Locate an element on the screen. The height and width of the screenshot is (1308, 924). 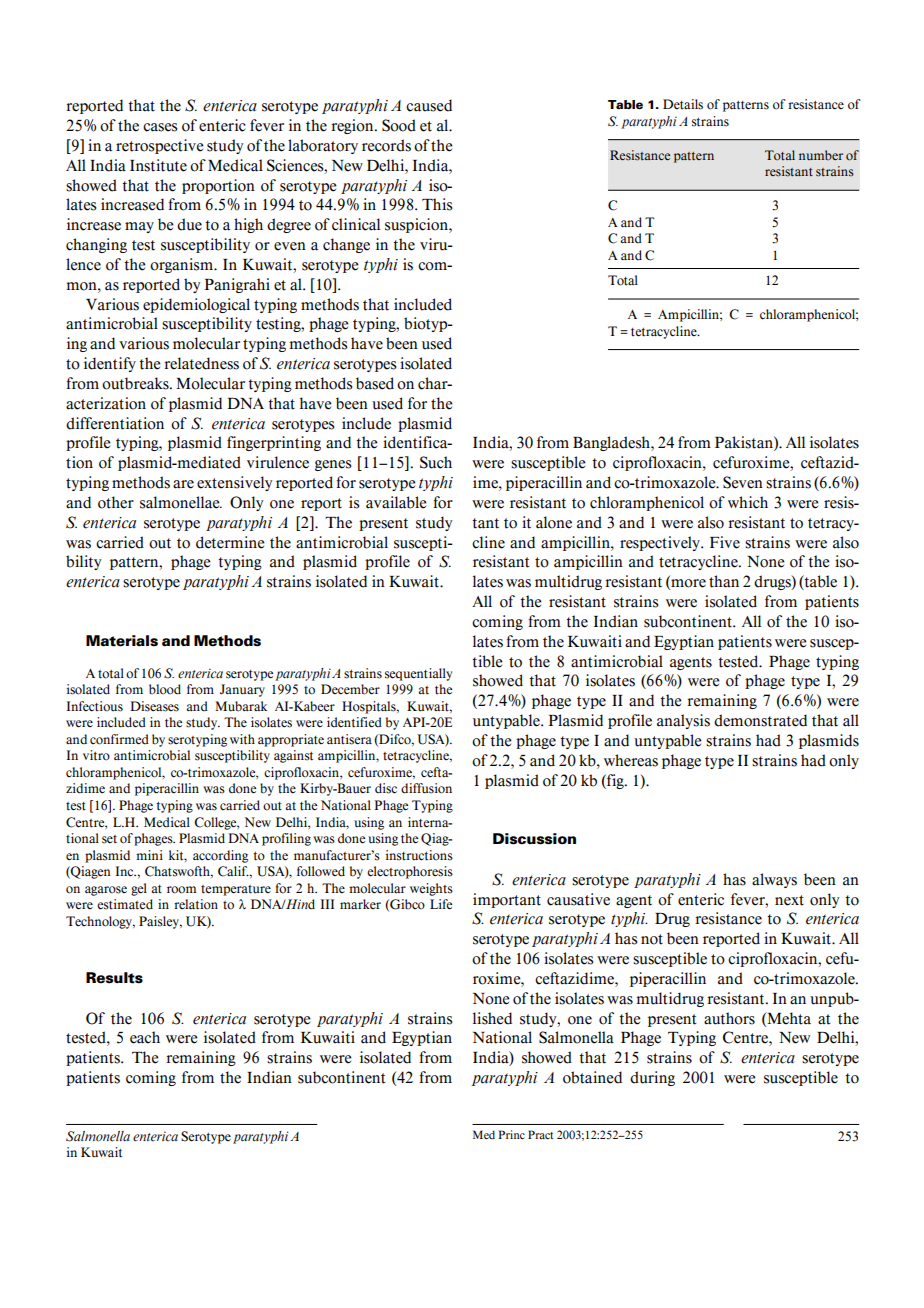
each is located at coordinates (145, 1037).
